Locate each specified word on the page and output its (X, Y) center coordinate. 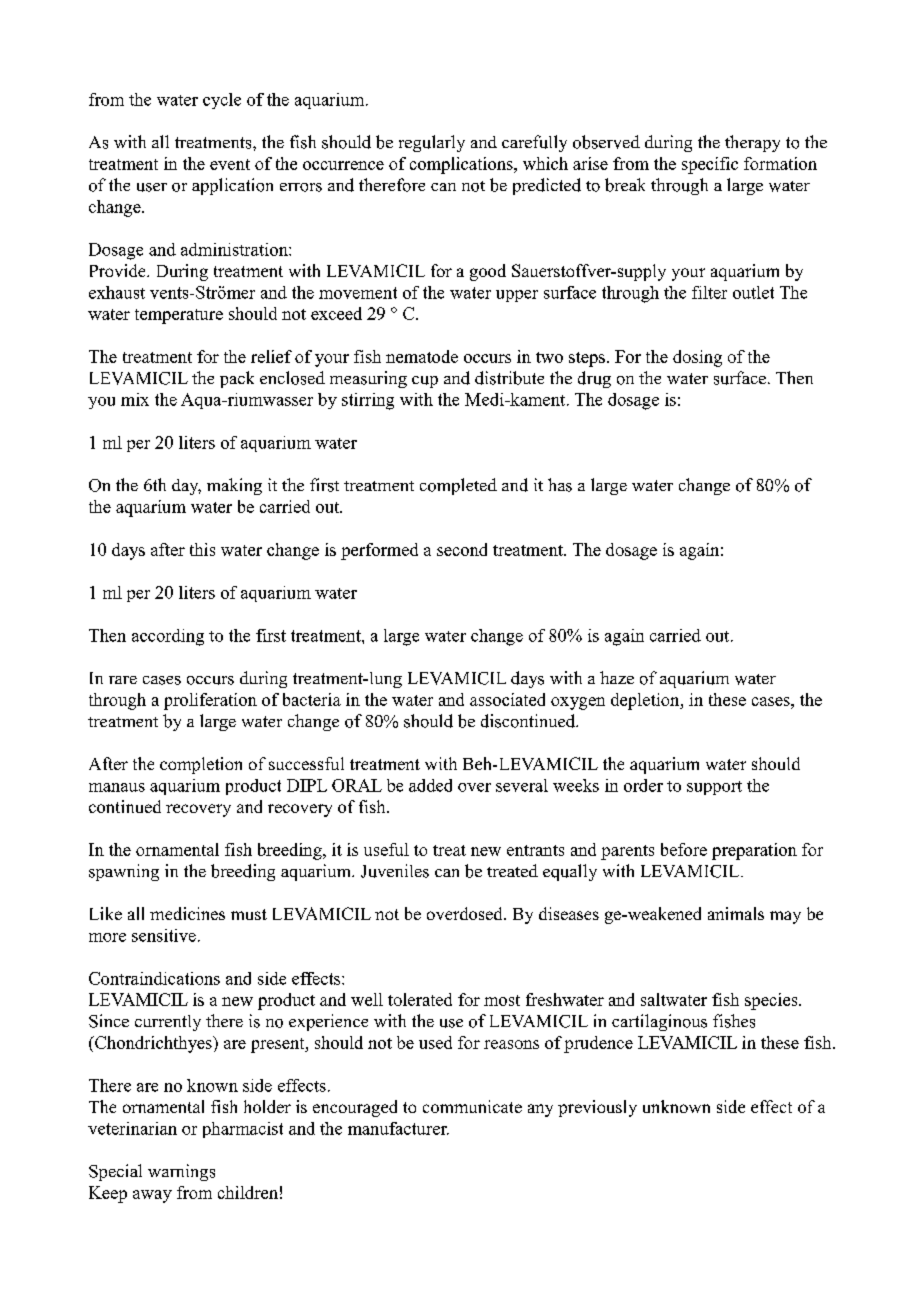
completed (458, 486)
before (684, 849)
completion (201, 765)
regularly (432, 143)
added (430, 785)
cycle (222, 101)
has (560, 485)
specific (710, 165)
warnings (181, 1172)
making (234, 486)
